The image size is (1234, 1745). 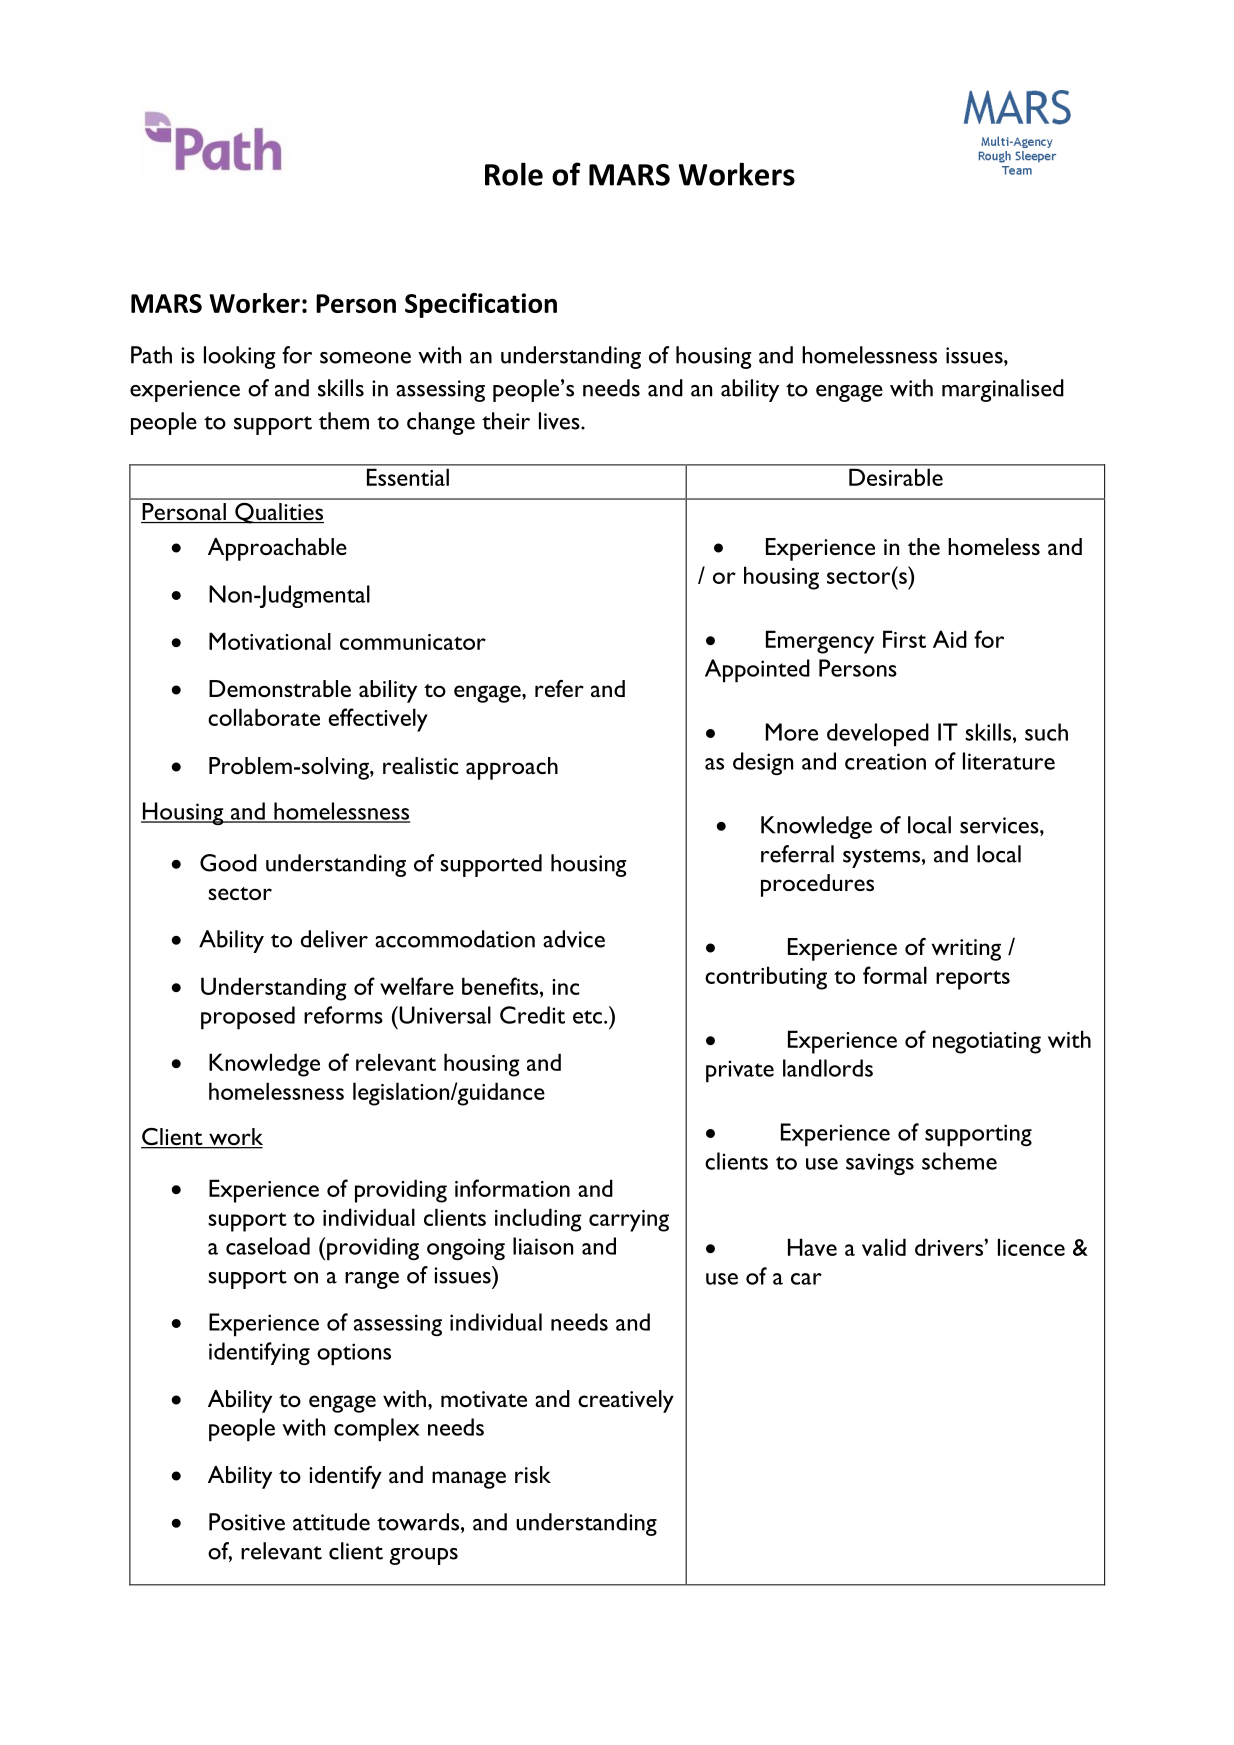 I want to click on proposed, so click(x=248, y=1018).
